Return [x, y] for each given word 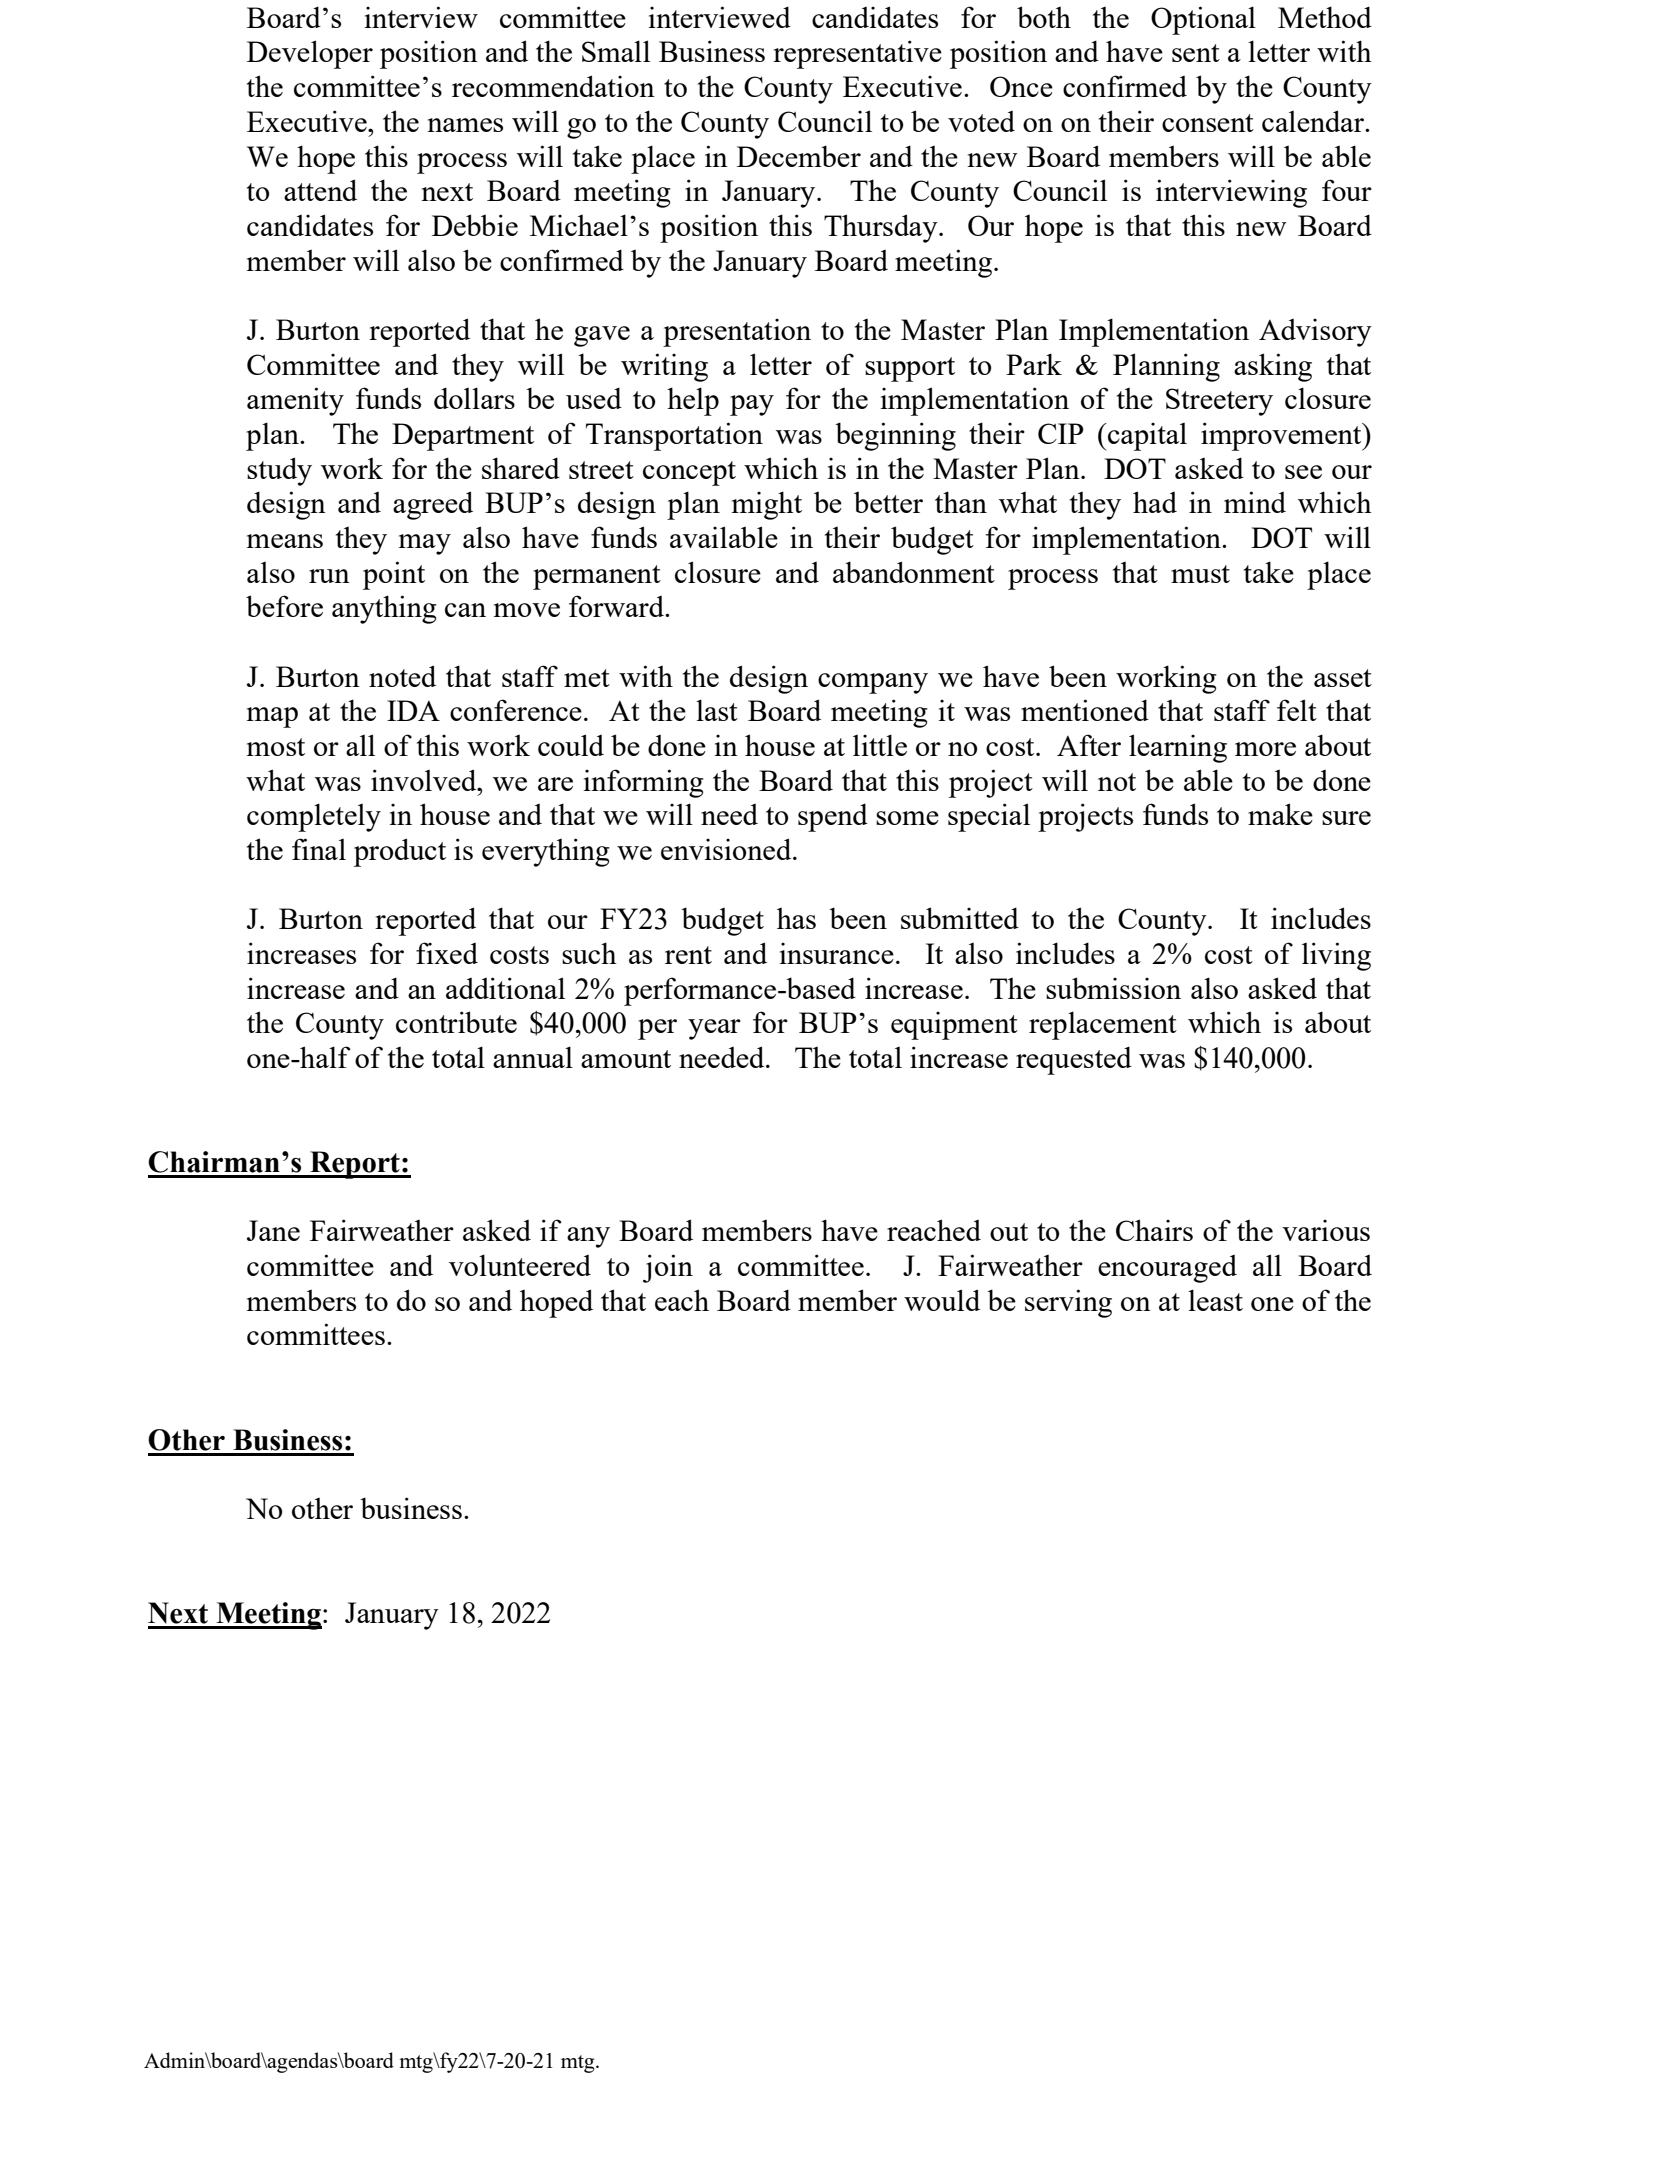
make [1280, 814]
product [400, 852]
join [668, 1268]
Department [463, 437]
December [799, 156]
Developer [310, 54]
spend [833, 817]
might [767, 505]
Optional [1203, 20]
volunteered [520, 1265]
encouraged [1167, 1269]
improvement [1282, 436]
